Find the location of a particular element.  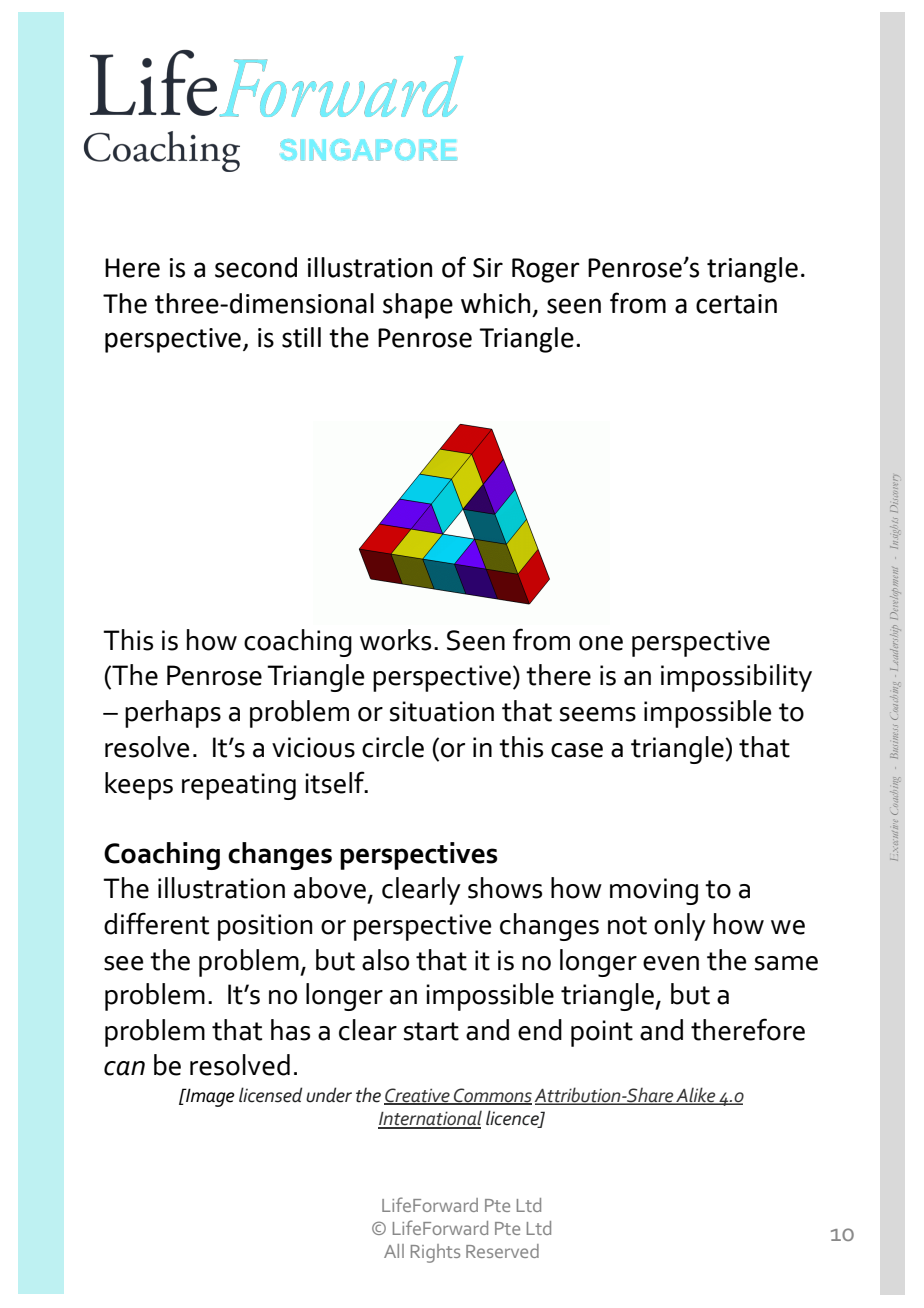

repeating is located at coordinates (239, 786).
